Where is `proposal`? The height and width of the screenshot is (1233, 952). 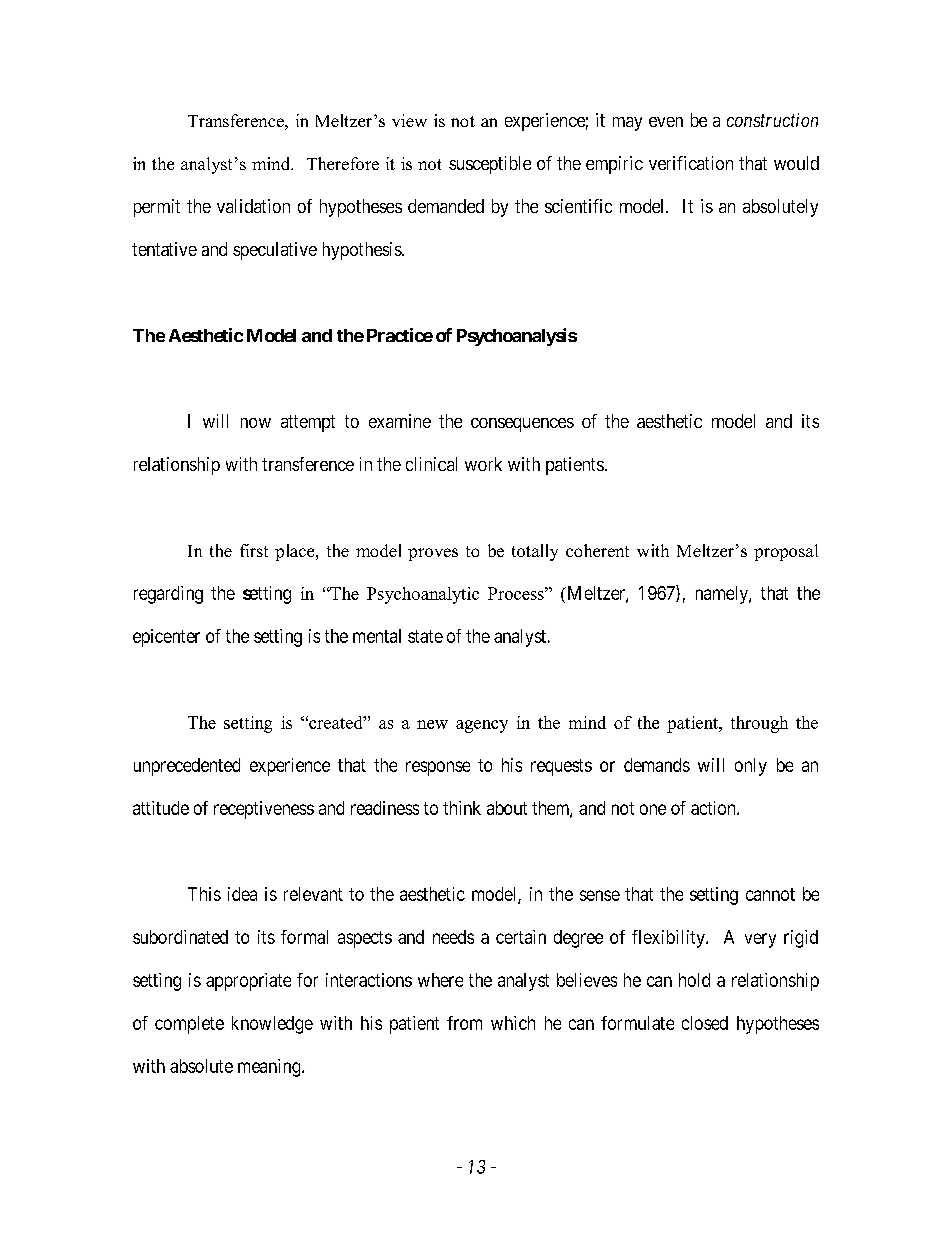 proposal is located at coordinates (786, 552).
